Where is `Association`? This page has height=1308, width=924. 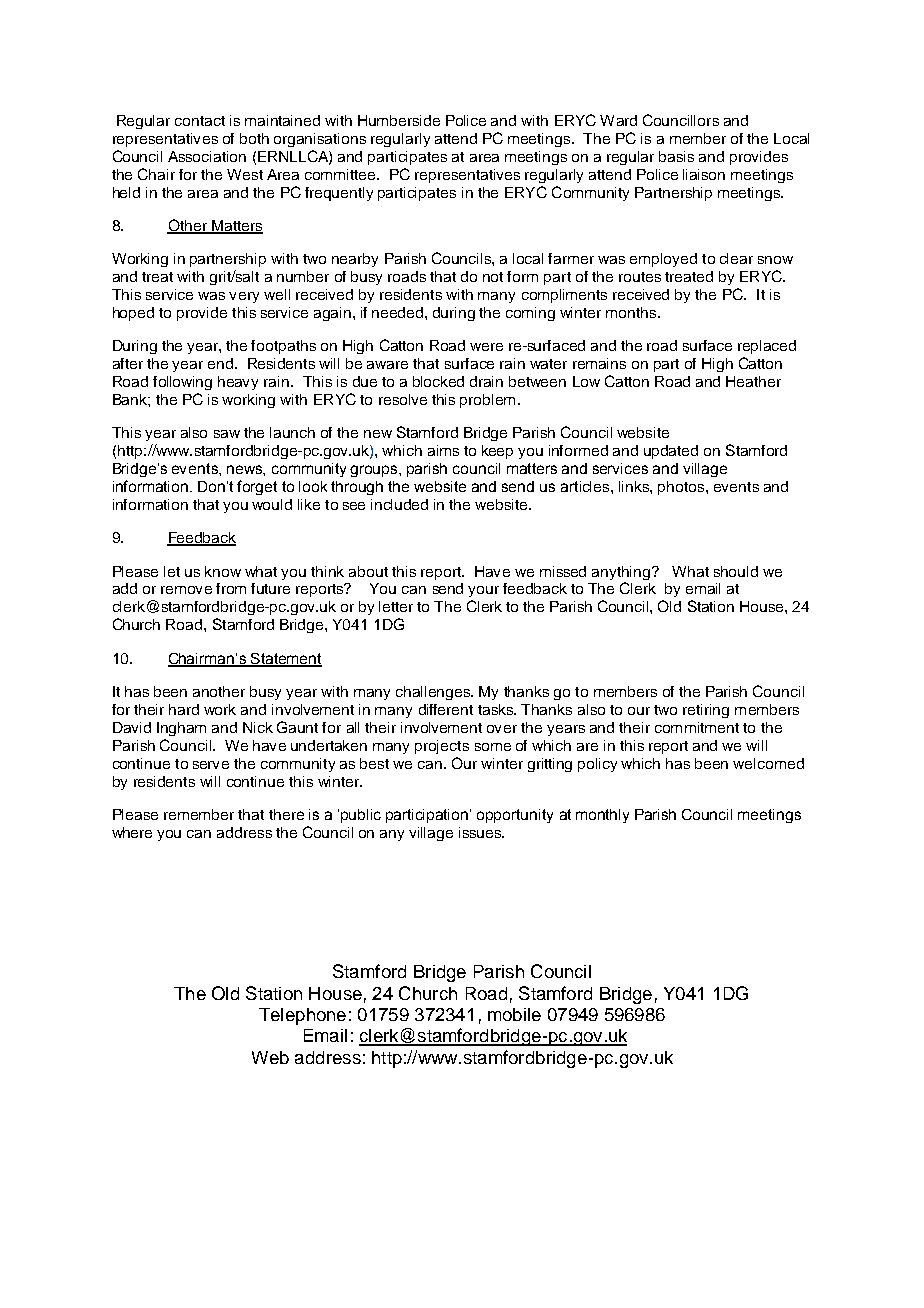
Association is located at coordinates (207, 156).
